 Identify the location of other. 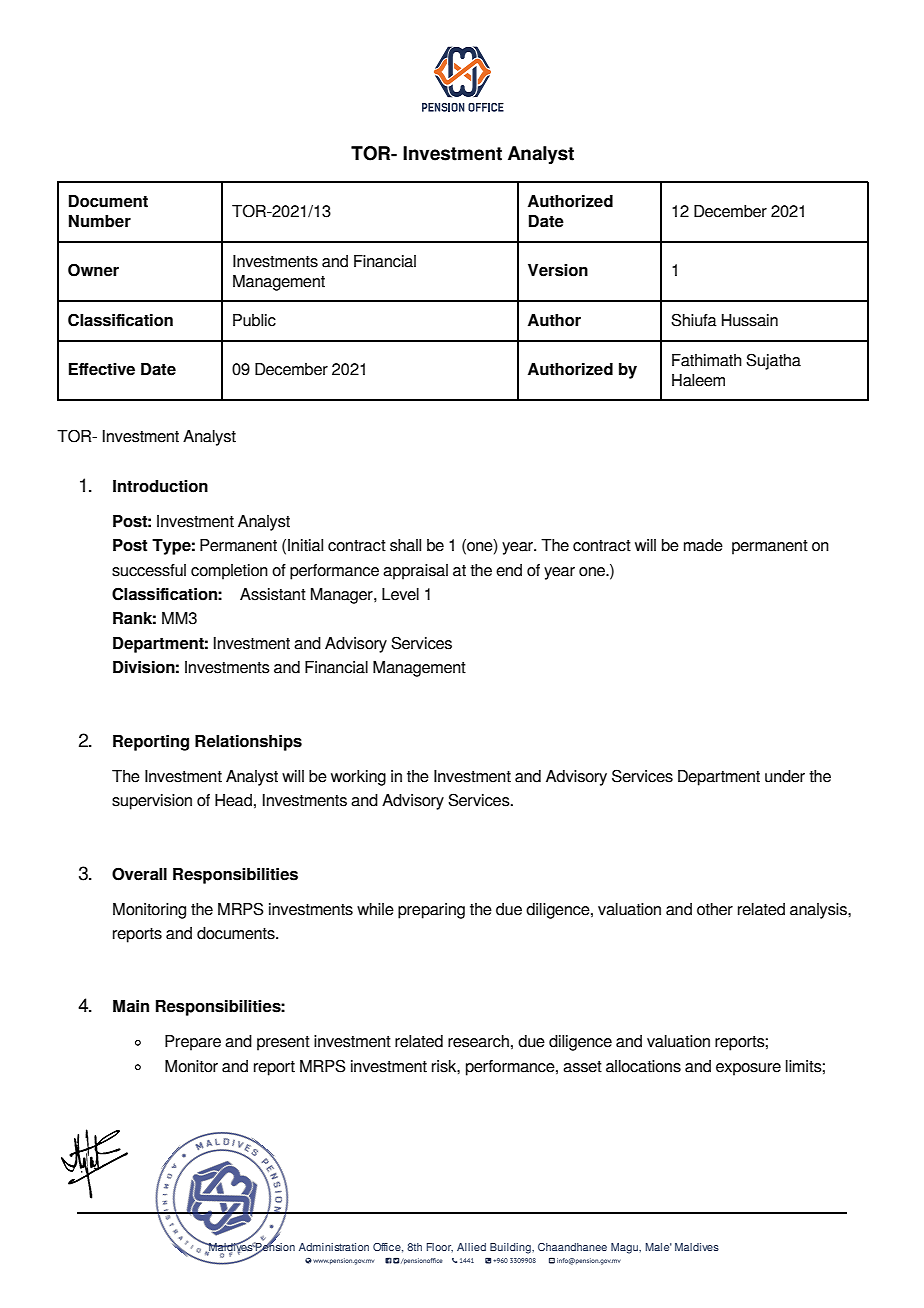
(715, 909).
